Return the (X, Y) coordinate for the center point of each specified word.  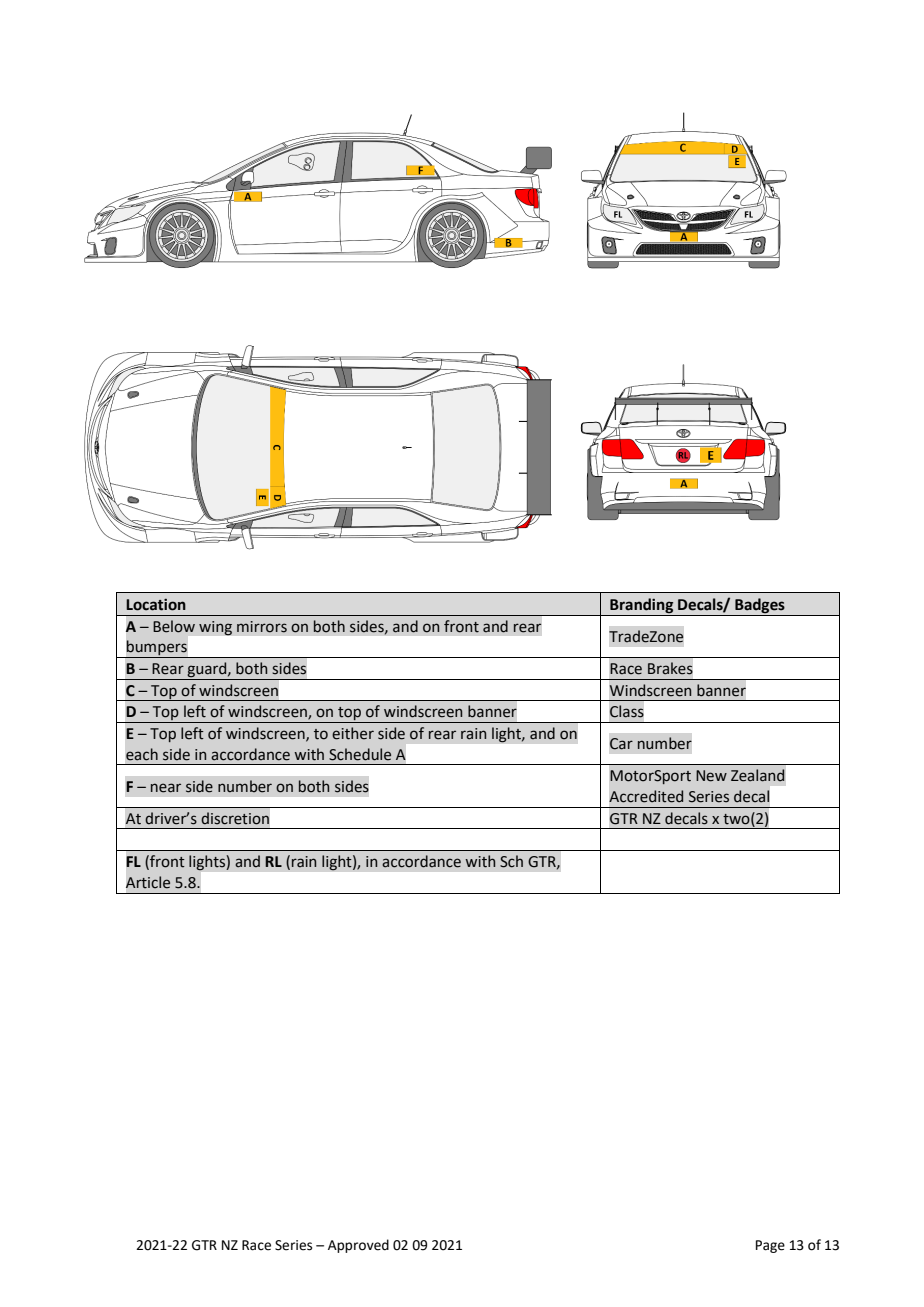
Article (148, 882)
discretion (235, 818)
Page (770, 1246)
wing (215, 628)
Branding (641, 605)
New (711, 776)
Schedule (360, 754)
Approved (358, 1246)
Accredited (646, 796)
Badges (760, 605)
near (166, 788)
